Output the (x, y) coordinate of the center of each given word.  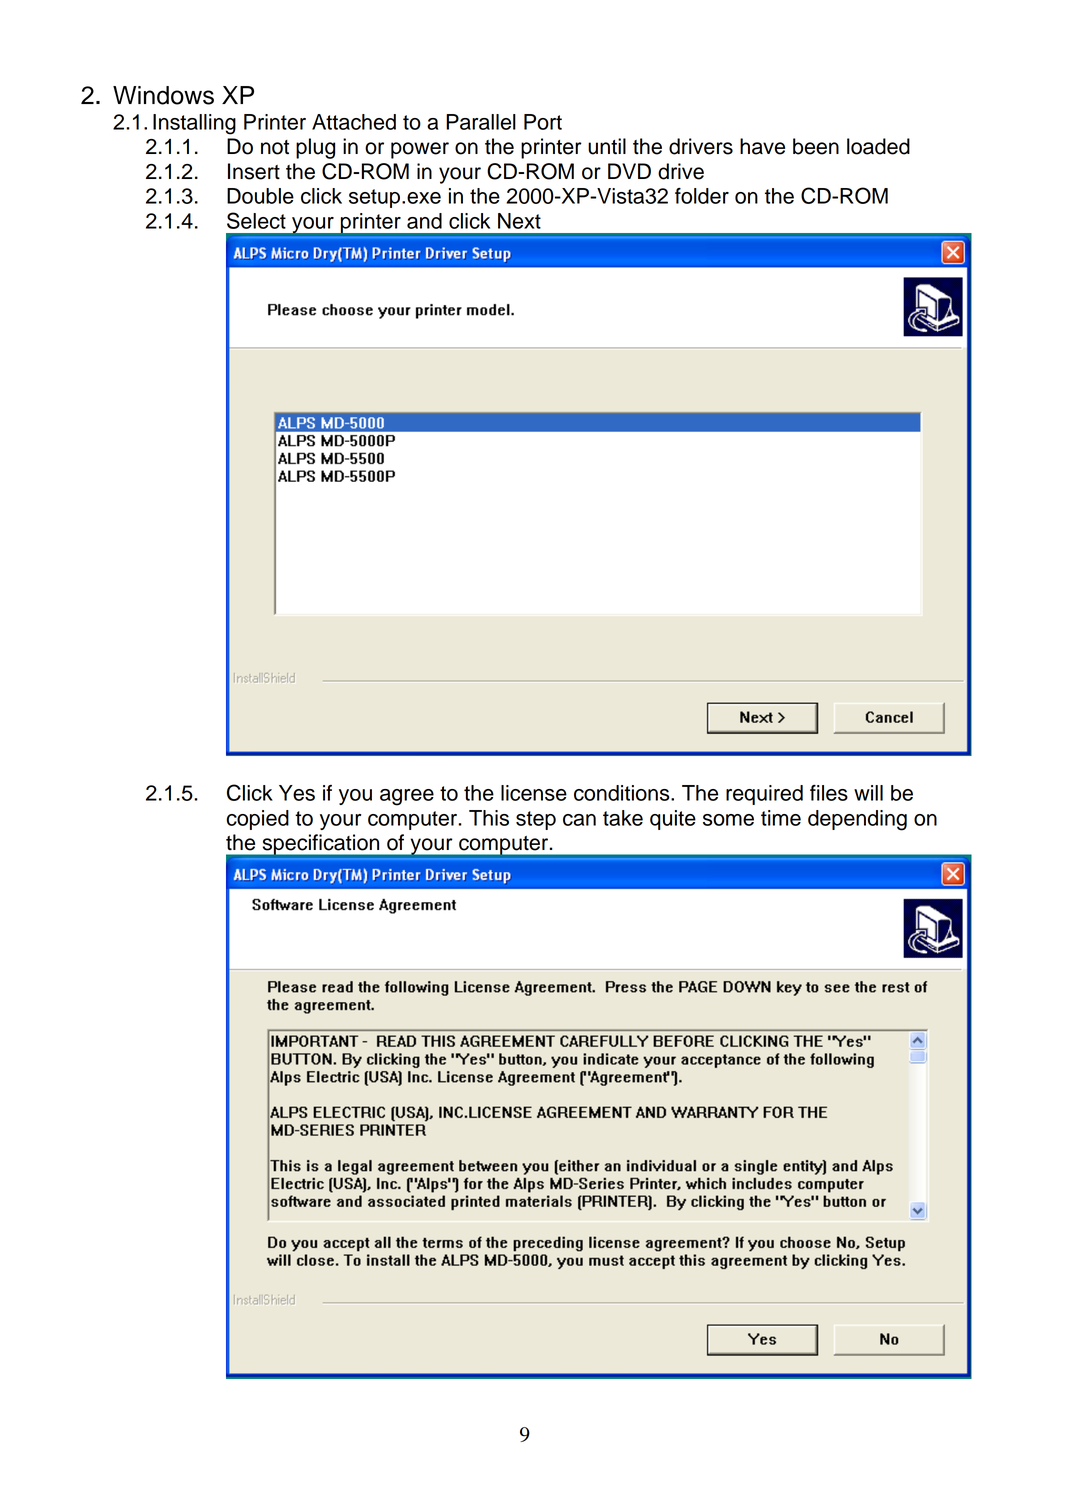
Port (543, 122)
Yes (297, 793)
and (424, 221)
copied (258, 820)
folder (702, 196)
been (816, 146)
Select (256, 220)
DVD (629, 171)
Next (519, 221)
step (536, 820)
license (534, 793)
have (762, 146)
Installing (194, 124)
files (829, 793)
